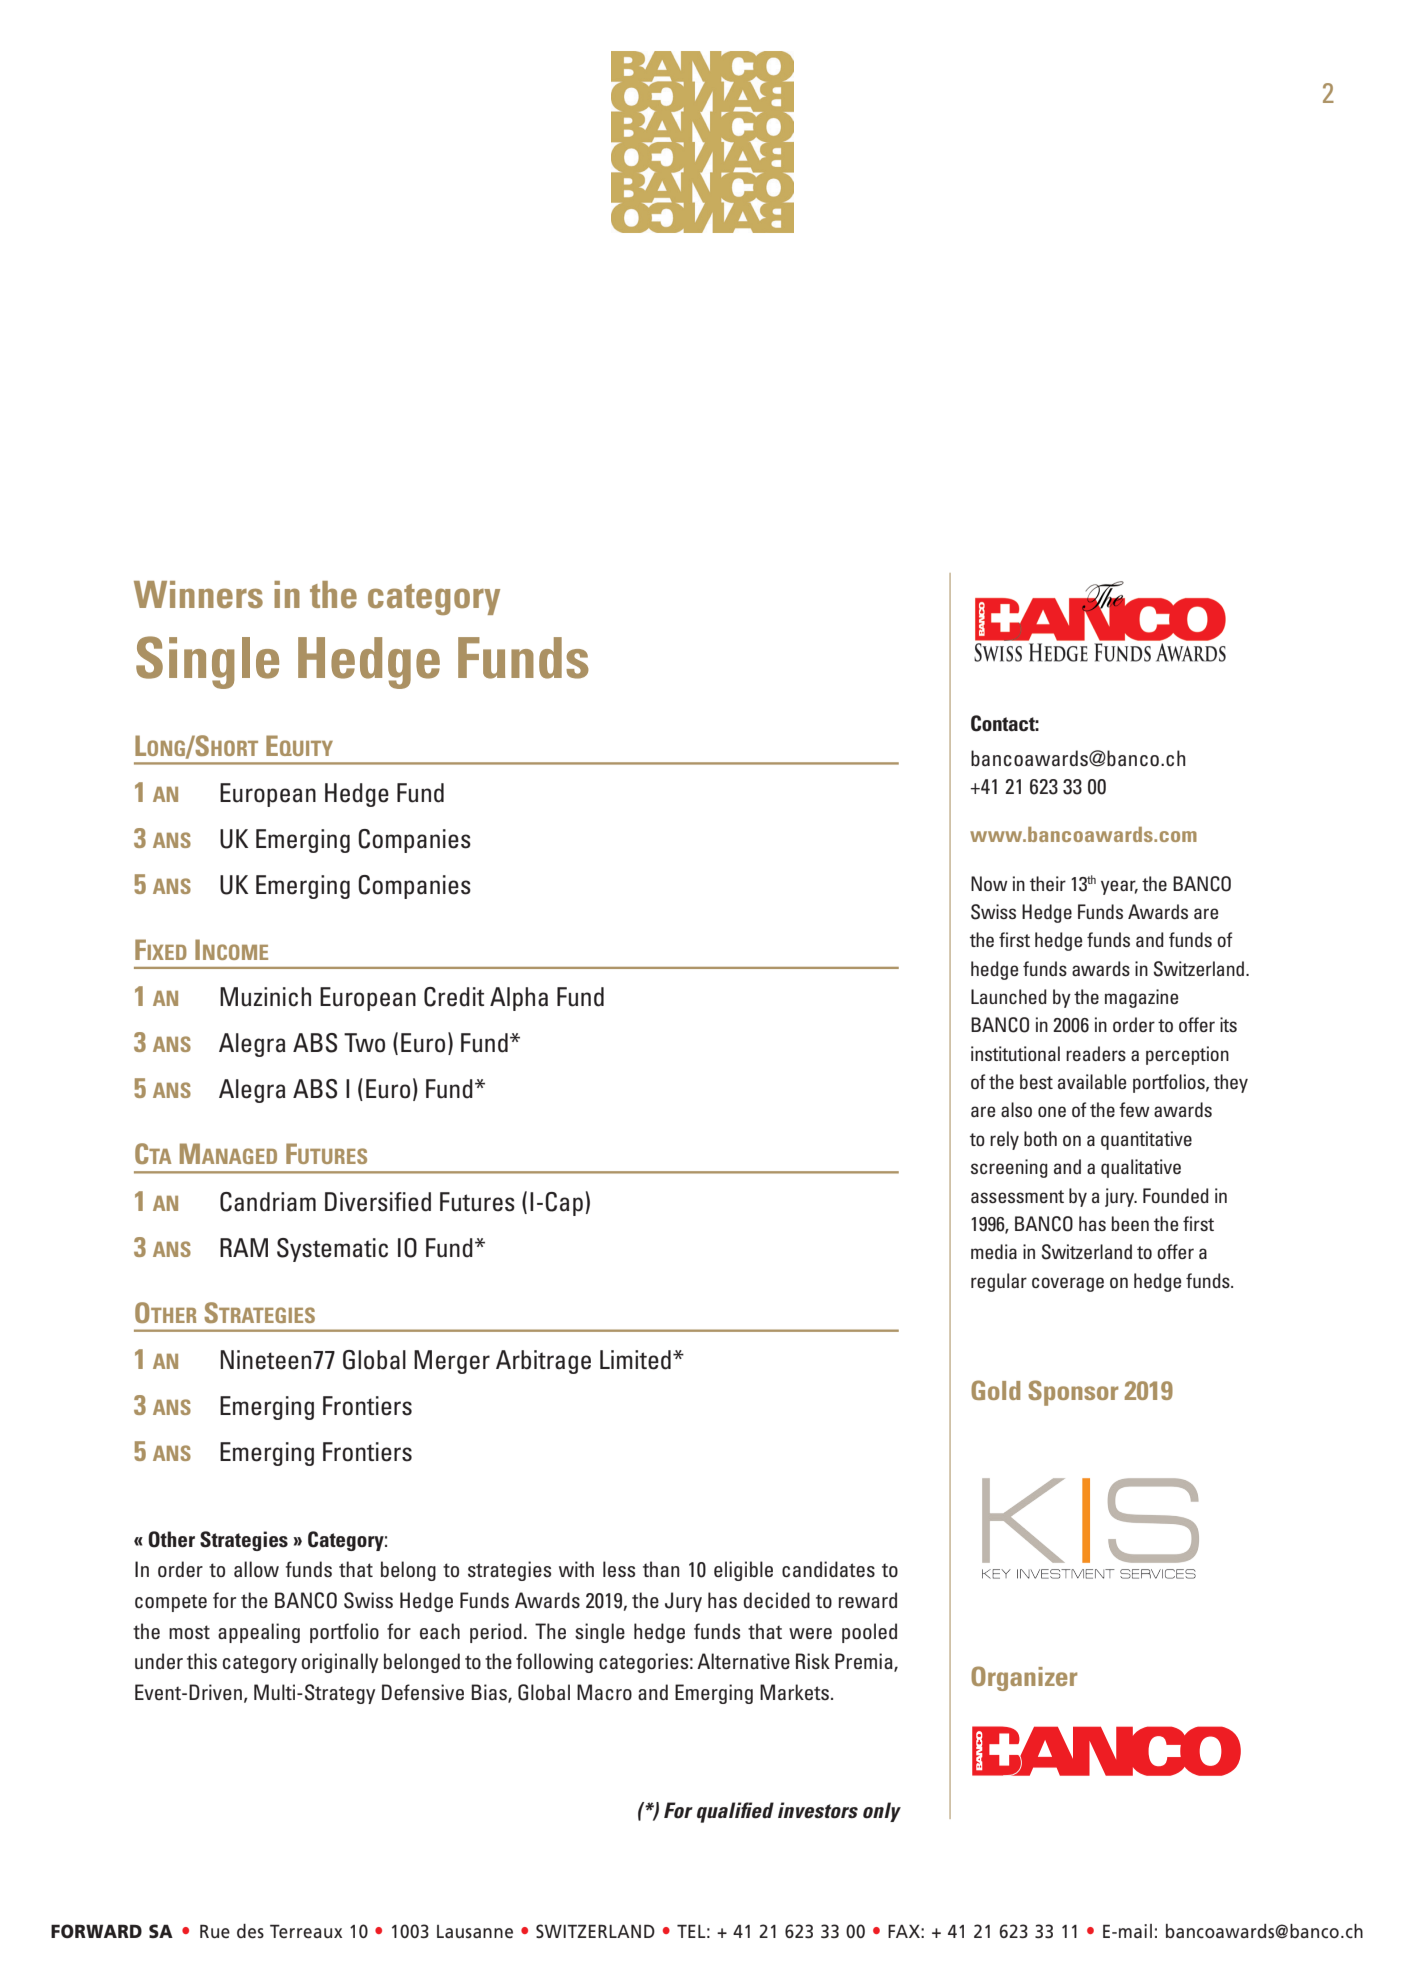  Describe the element at coordinates (635, 1360) in the page. I see `Limited` at that location.
